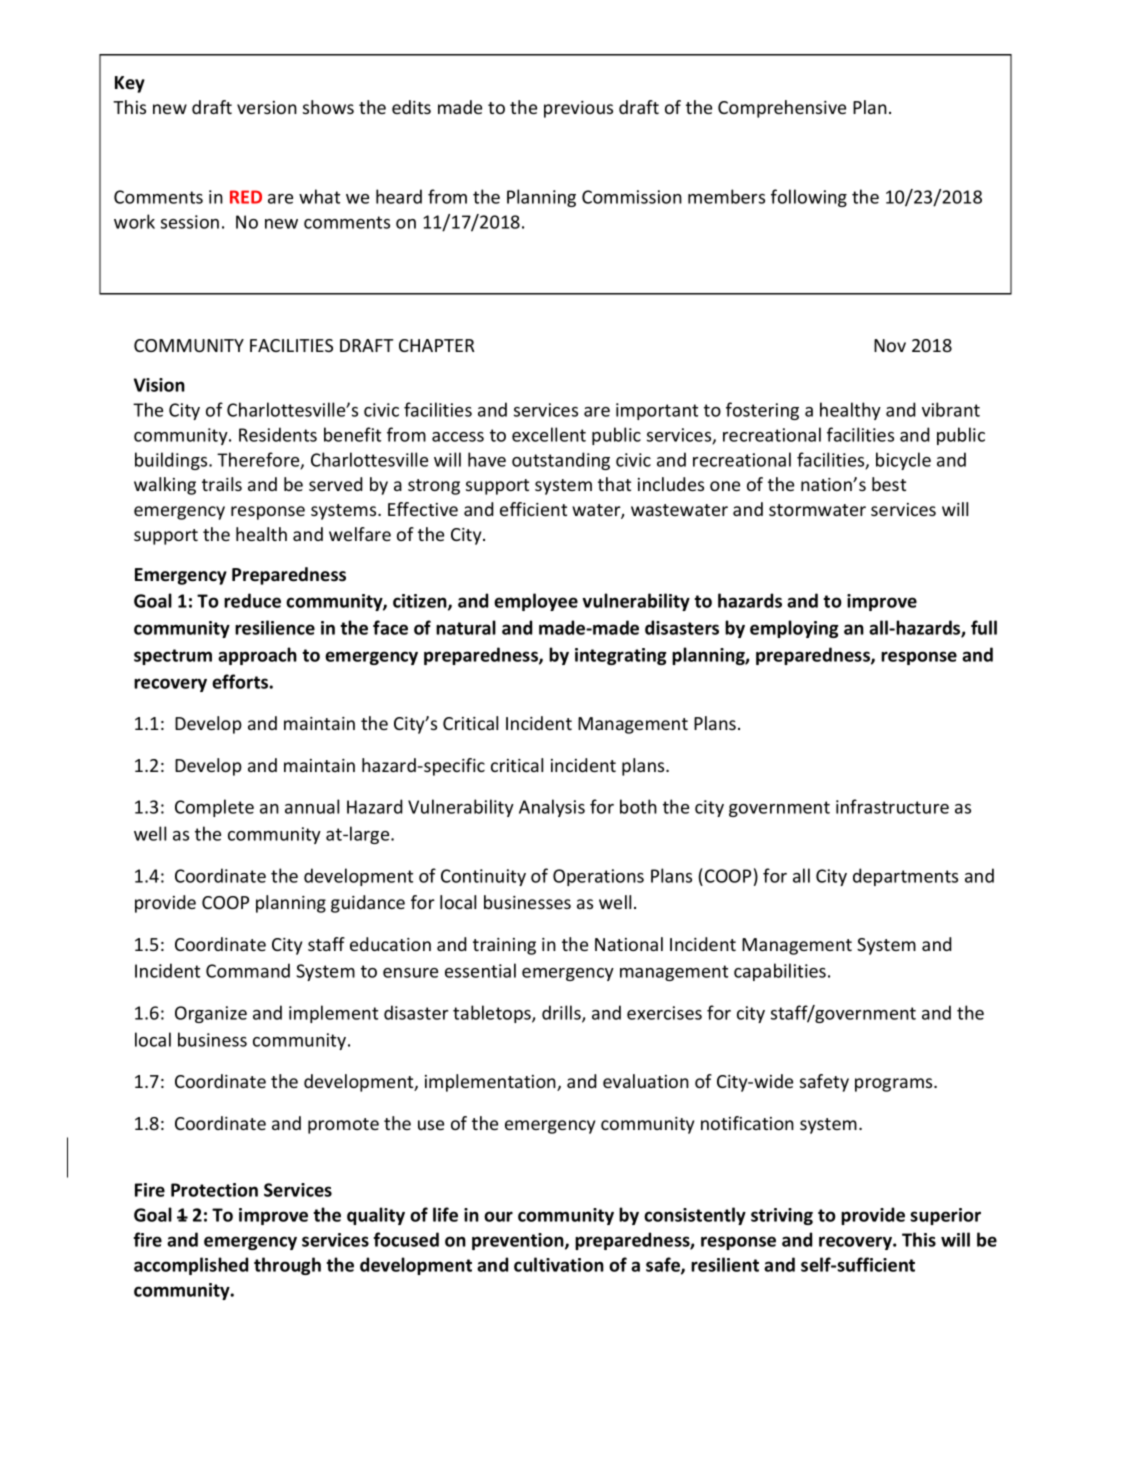 Image resolution: width=1136 pixels, height=1470 pixels. I want to click on version, so click(267, 107).
